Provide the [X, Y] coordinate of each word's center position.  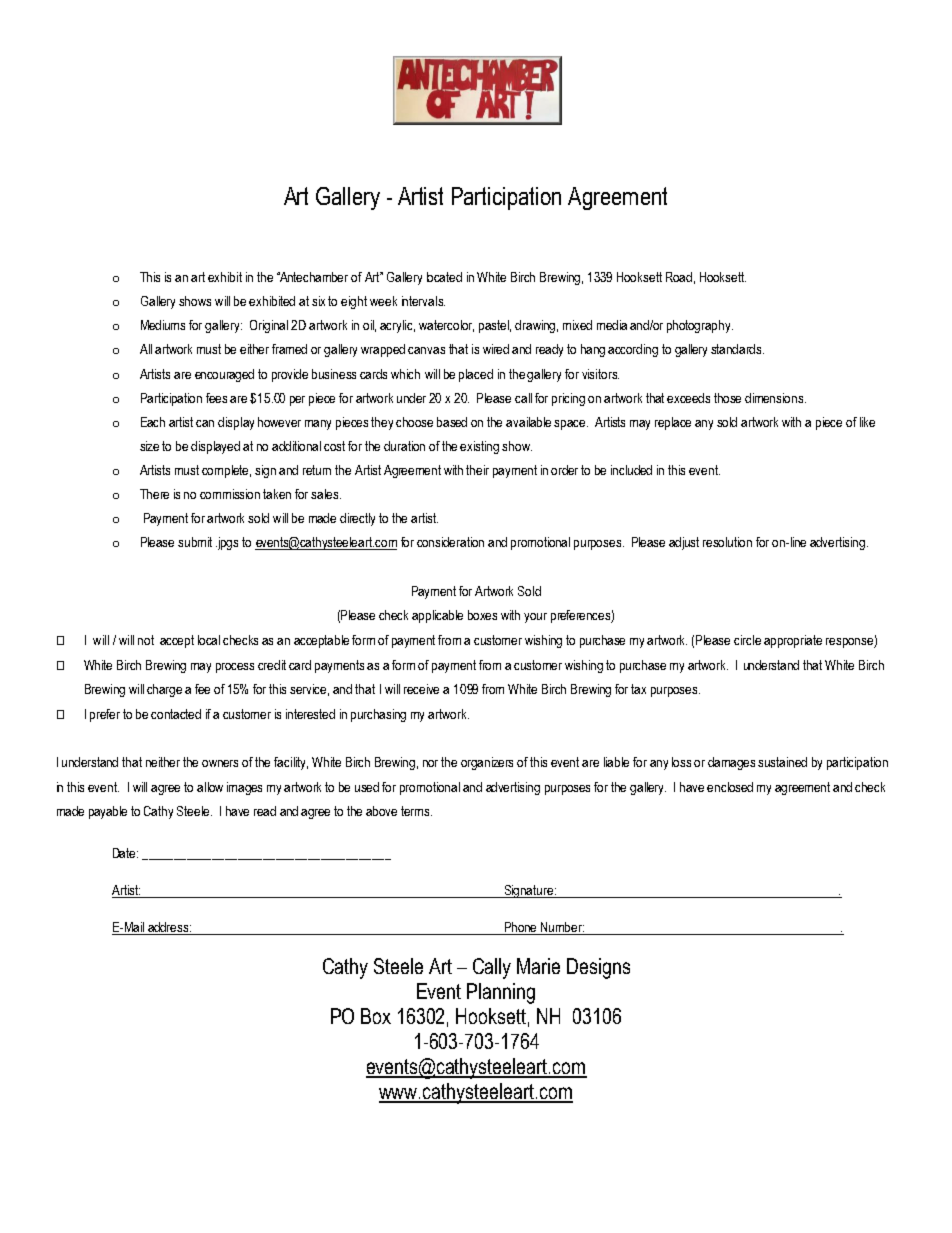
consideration [450, 542]
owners [220, 763]
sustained [782, 762]
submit [195, 542]
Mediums [163, 325]
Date [125, 853]
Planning [501, 993]
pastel [495, 326]
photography [700, 326]
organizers [487, 763]
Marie [538, 966]
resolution [727, 542]
